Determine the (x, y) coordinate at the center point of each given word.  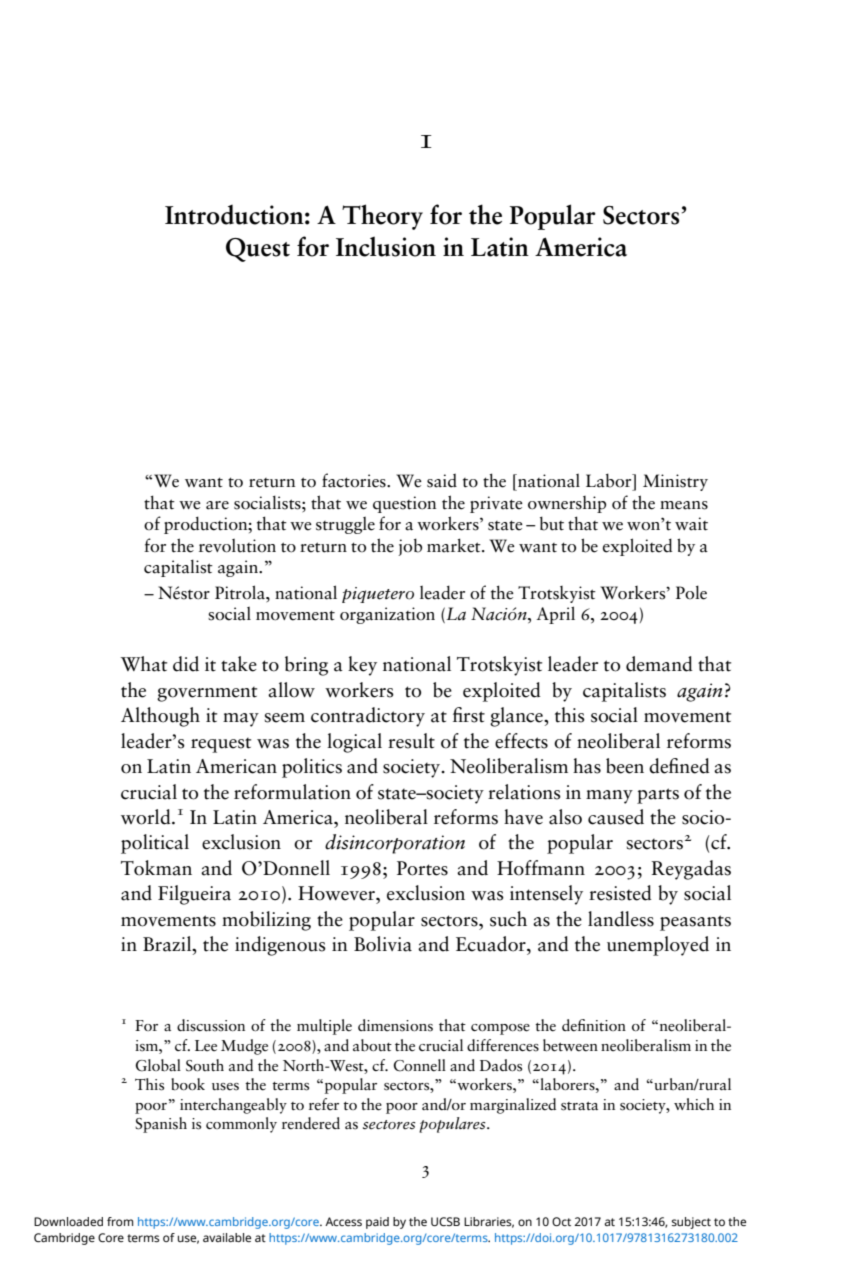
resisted (620, 893)
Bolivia (383, 944)
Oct (561, 1221)
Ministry (675, 482)
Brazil (168, 944)
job (410, 547)
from (120, 1221)
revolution (237, 546)
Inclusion (386, 246)
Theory (382, 217)
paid (377, 1223)
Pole (691, 592)
